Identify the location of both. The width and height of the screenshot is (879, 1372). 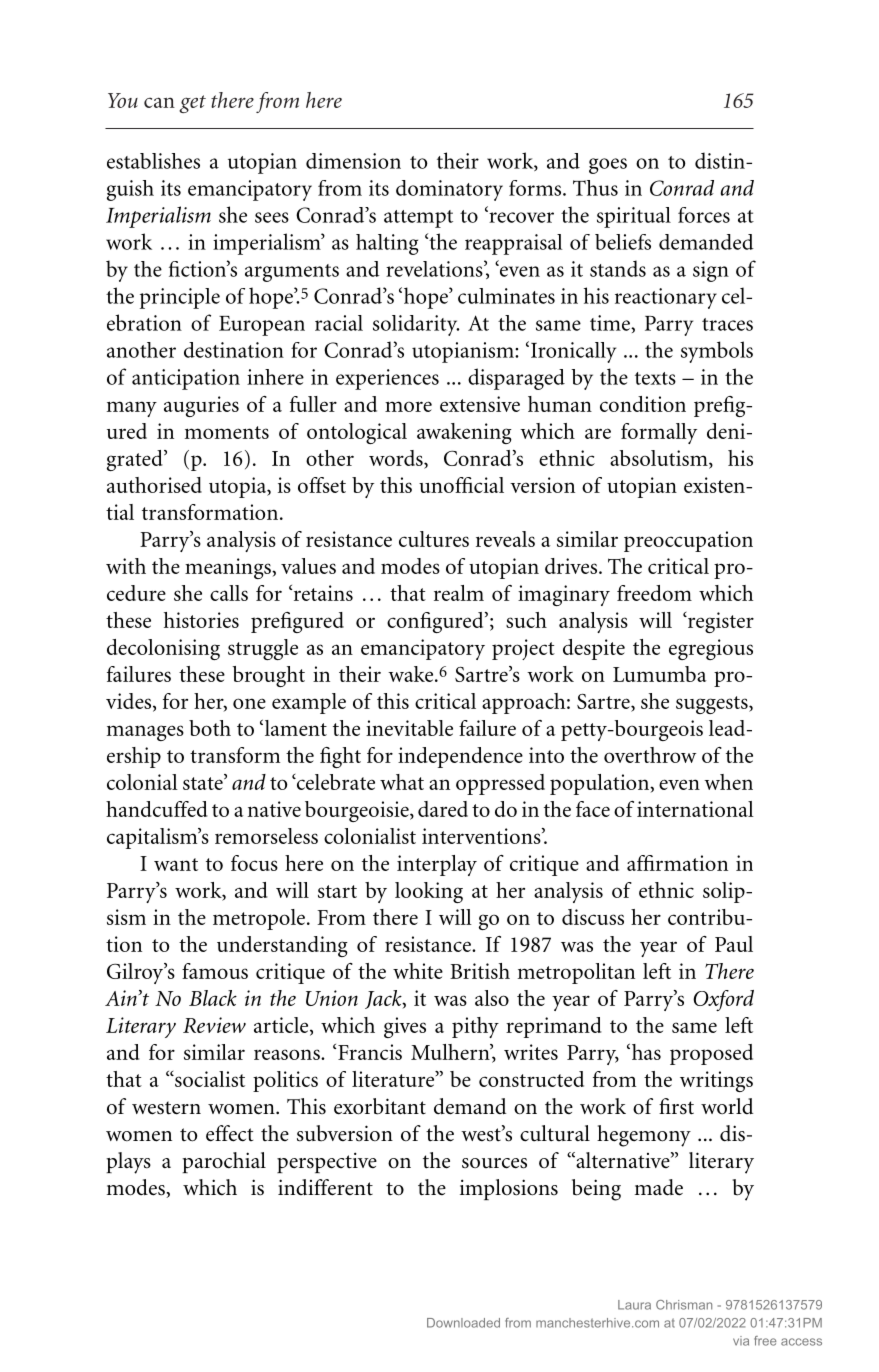
(210, 728).
